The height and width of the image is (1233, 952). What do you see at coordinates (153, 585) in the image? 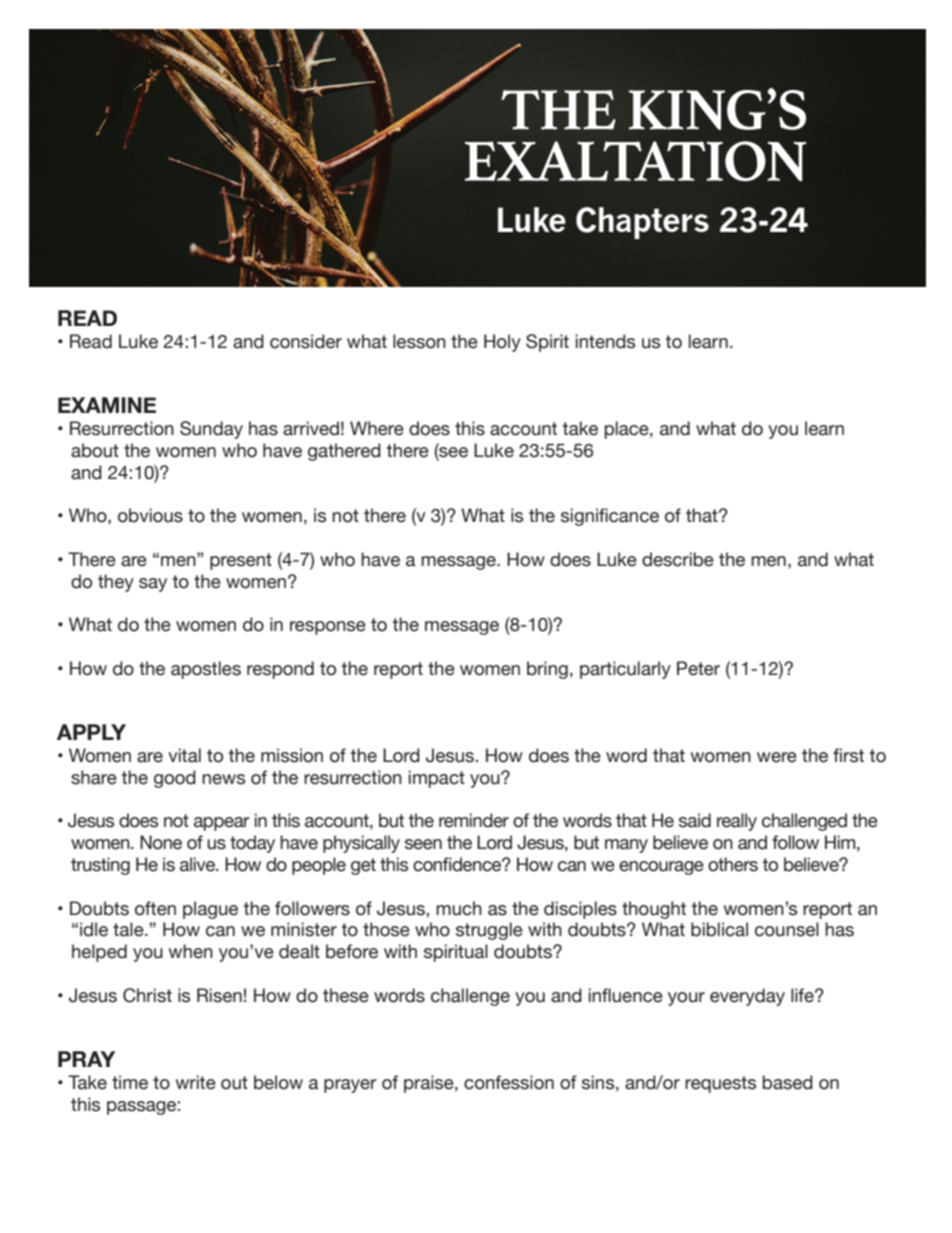
I see `say` at bounding box center [153, 585].
